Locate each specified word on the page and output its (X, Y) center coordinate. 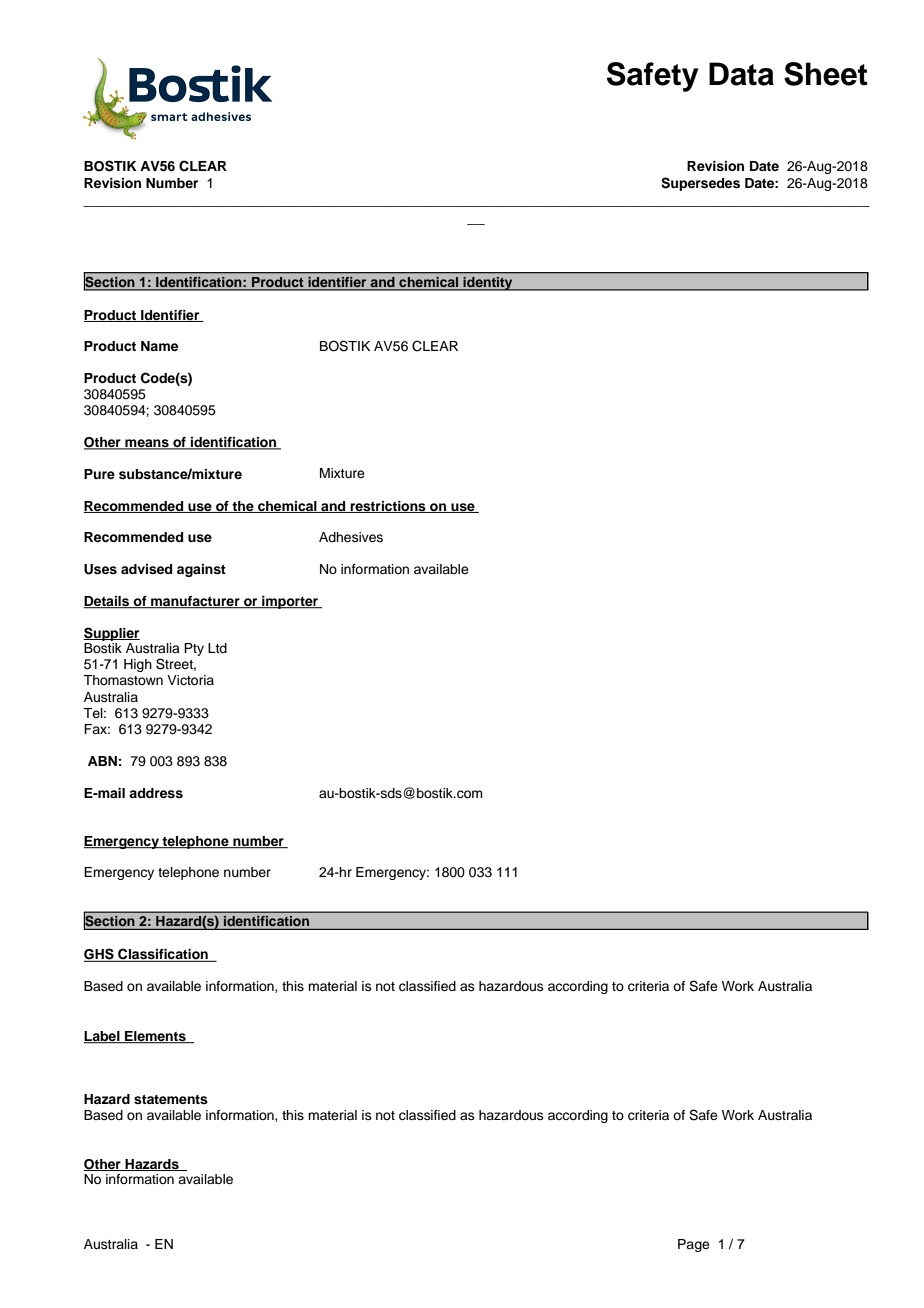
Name (159, 346)
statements (171, 1099)
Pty (194, 649)
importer (290, 602)
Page (694, 1245)
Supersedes (700, 184)
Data (741, 74)
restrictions (388, 507)
